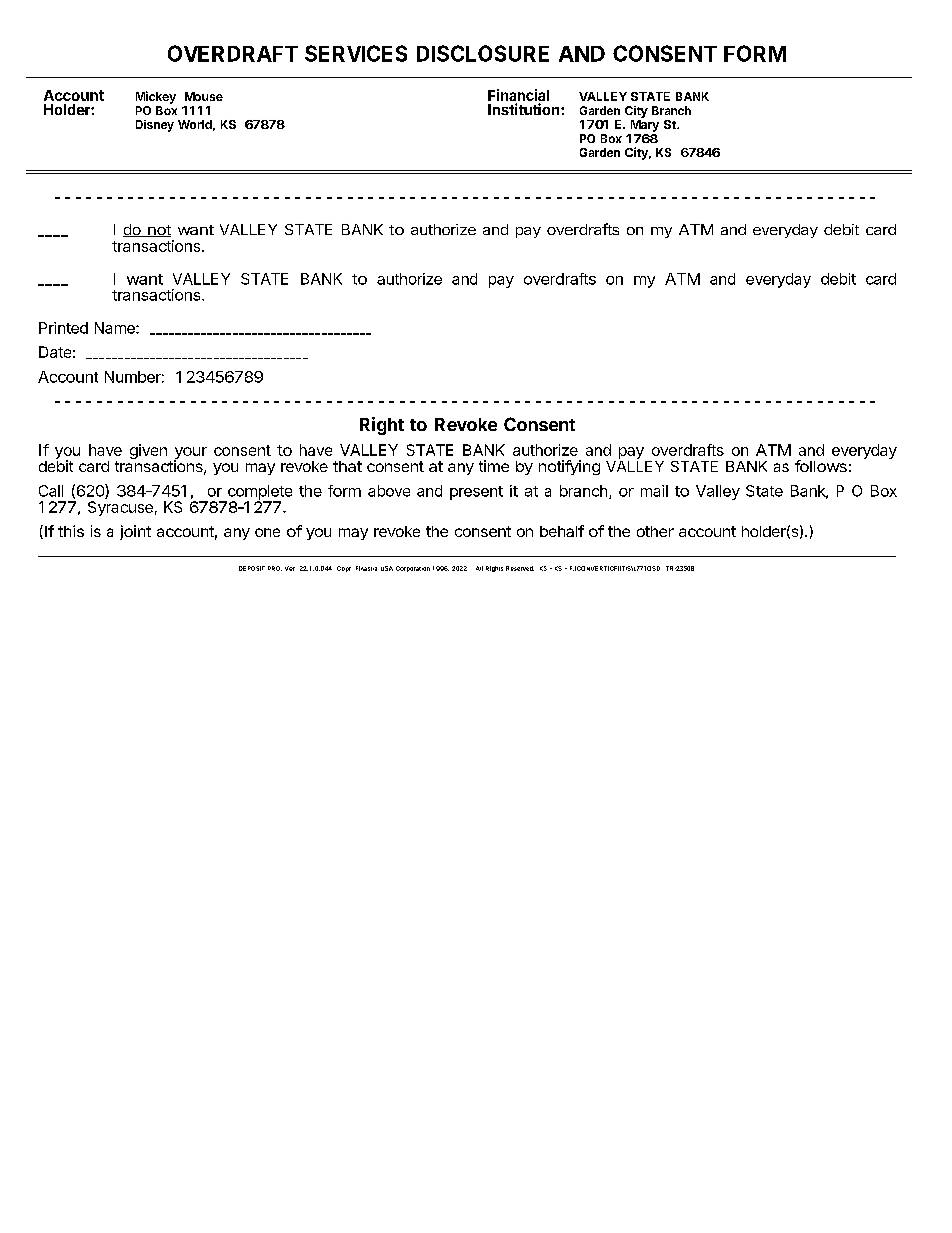  I want to click on other, so click(655, 531).
